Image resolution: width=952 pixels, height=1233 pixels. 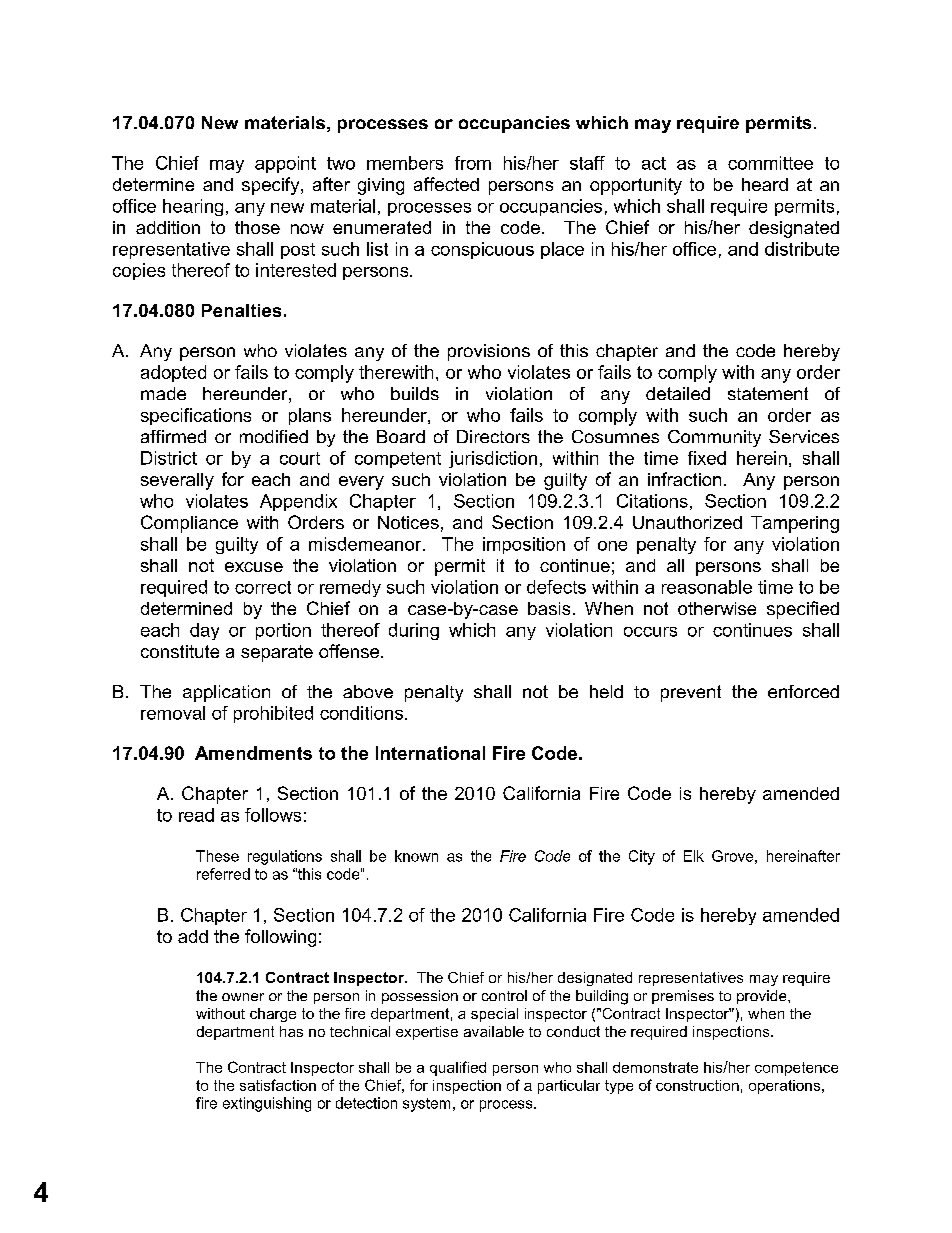 What do you see at coordinates (765, 184) in the image?
I see `heard` at bounding box center [765, 184].
